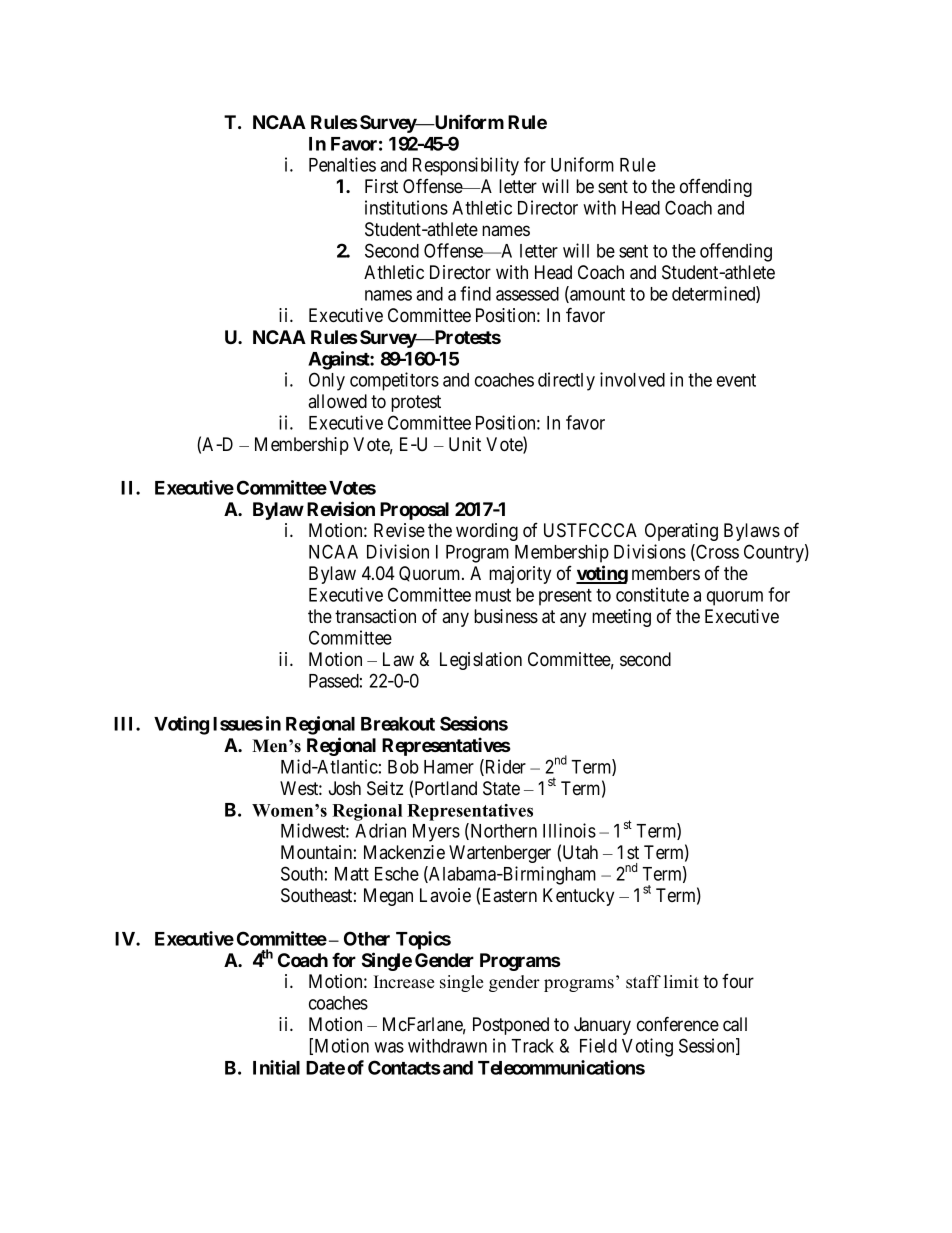 Image resolution: width=952 pixels, height=1233 pixels. What do you see at coordinates (621, 618) in the image?
I see `meeting` at bounding box center [621, 618].
